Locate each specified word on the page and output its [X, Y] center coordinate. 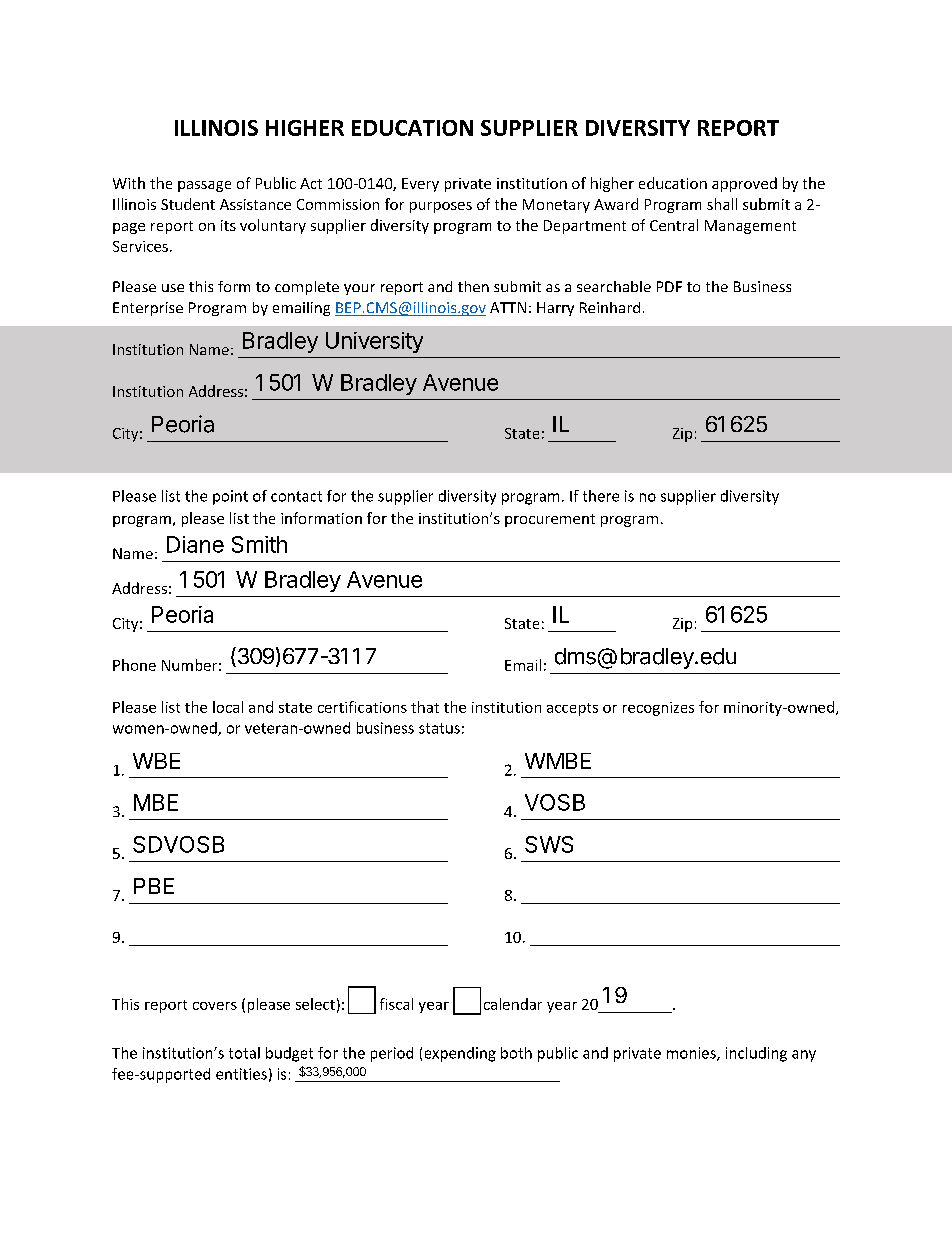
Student [188, 204]
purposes [441, 207]
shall [722, 204]
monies [692, 1054]
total [244, 1053]
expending [460, 1054]
